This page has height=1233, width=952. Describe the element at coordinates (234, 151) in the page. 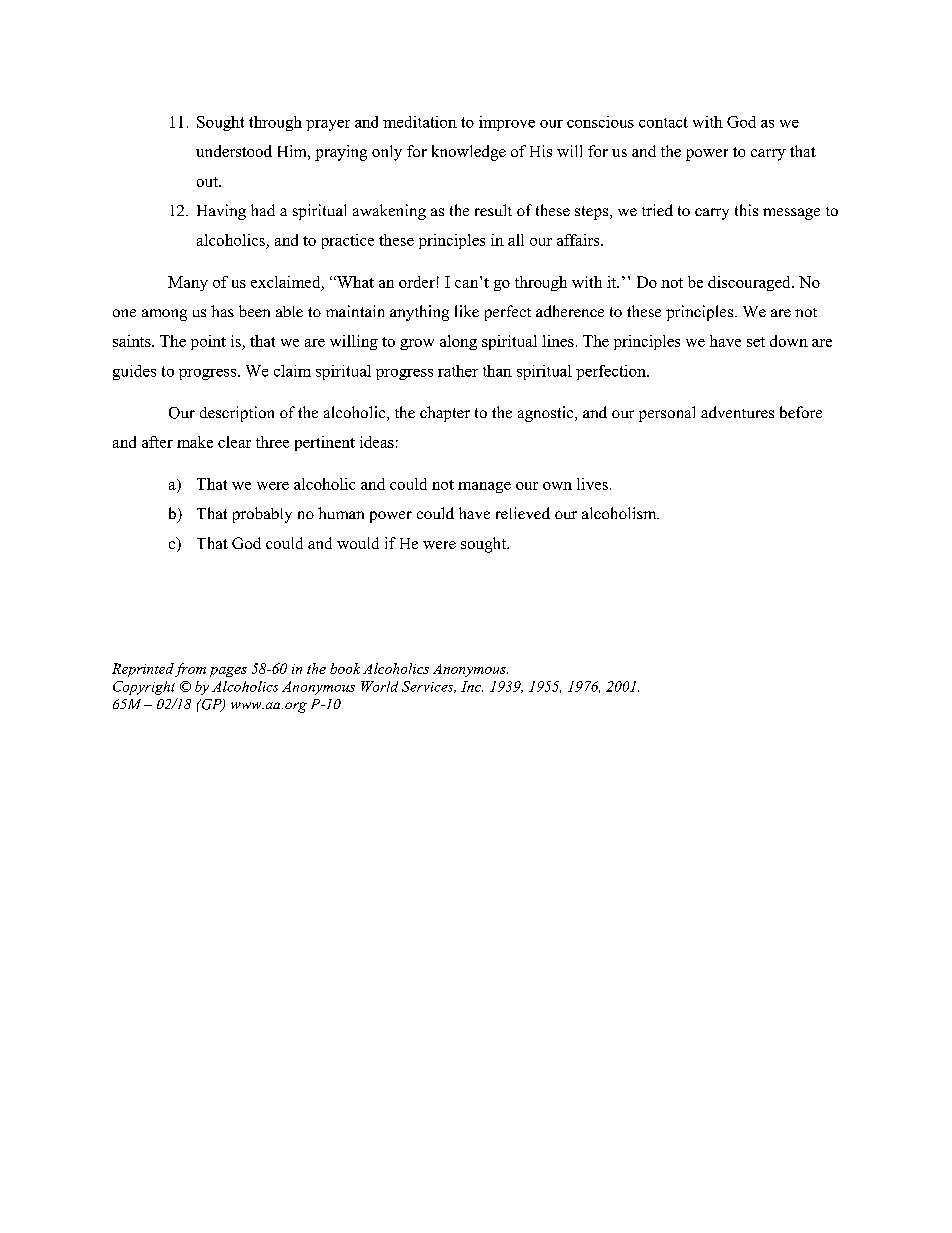

I see `understood` at that location.
